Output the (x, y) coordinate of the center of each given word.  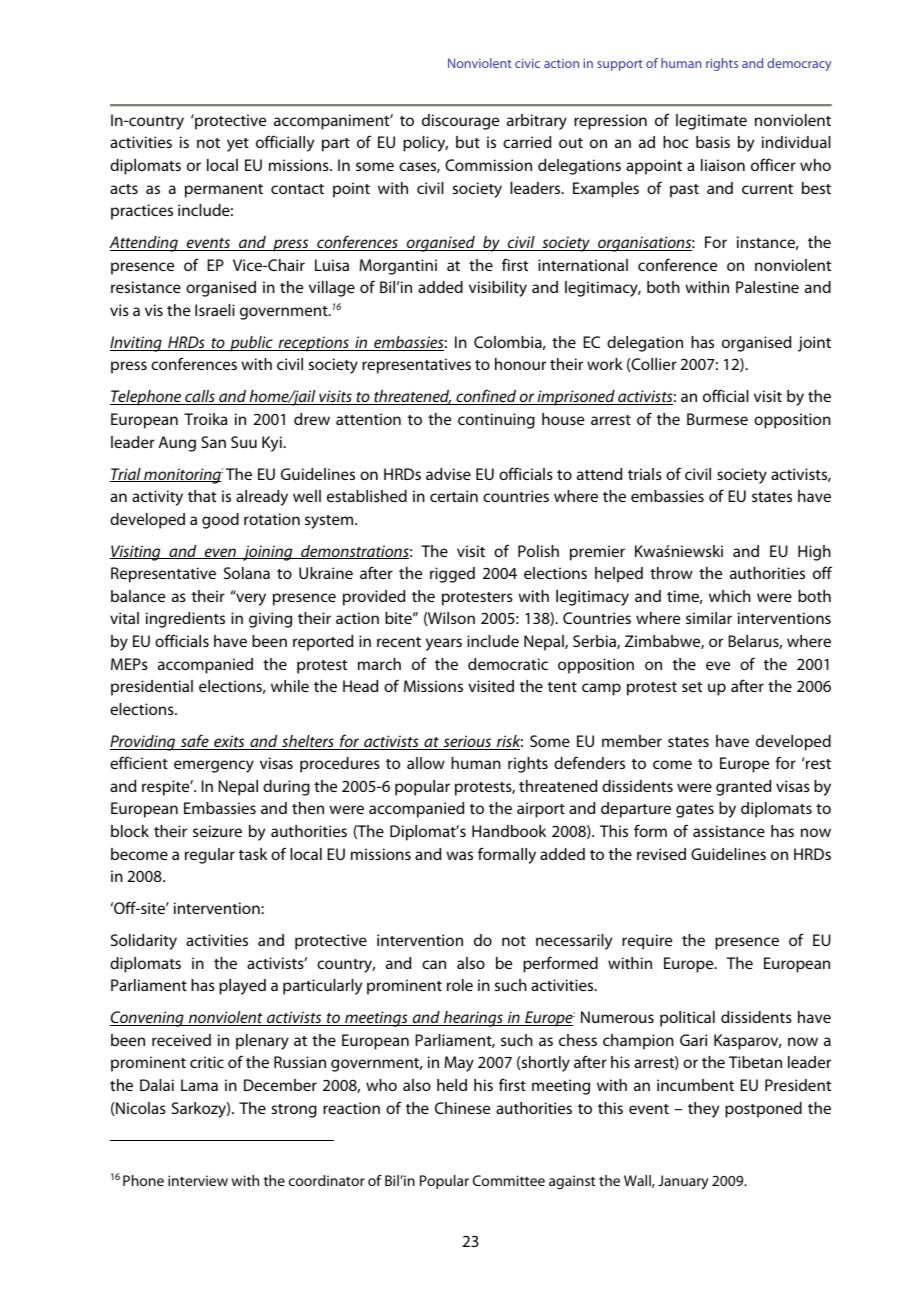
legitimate (711, 122)
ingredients (185, 620)
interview (198, 1180)
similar (709, 618)
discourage (460, 122)
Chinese (462, 1108)
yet (238, 145)
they (703, 1110)
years (444, 644)
